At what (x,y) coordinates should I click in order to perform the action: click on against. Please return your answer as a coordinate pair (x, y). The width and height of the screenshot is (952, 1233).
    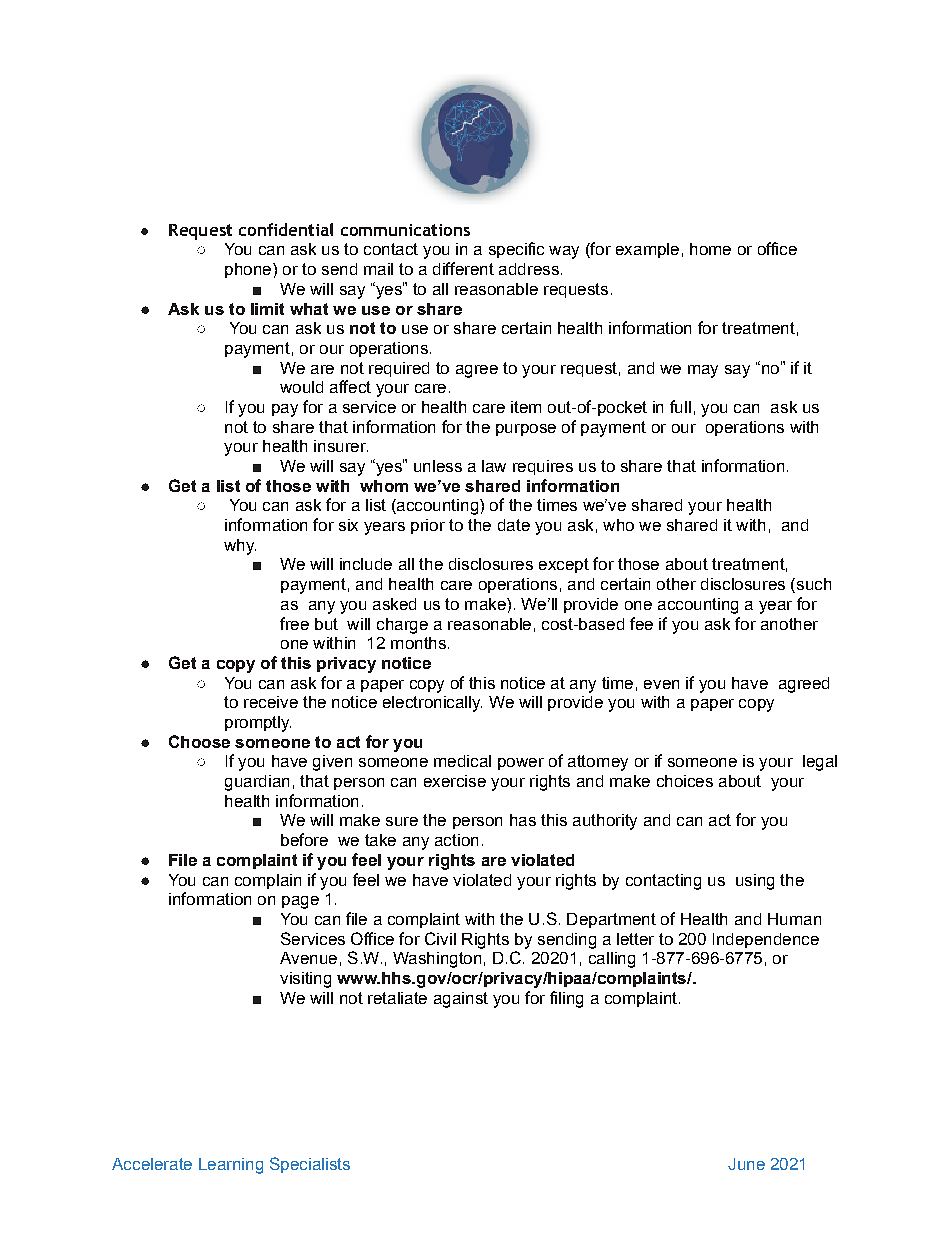
    Looking at the image, I should click on (461, 1000).
